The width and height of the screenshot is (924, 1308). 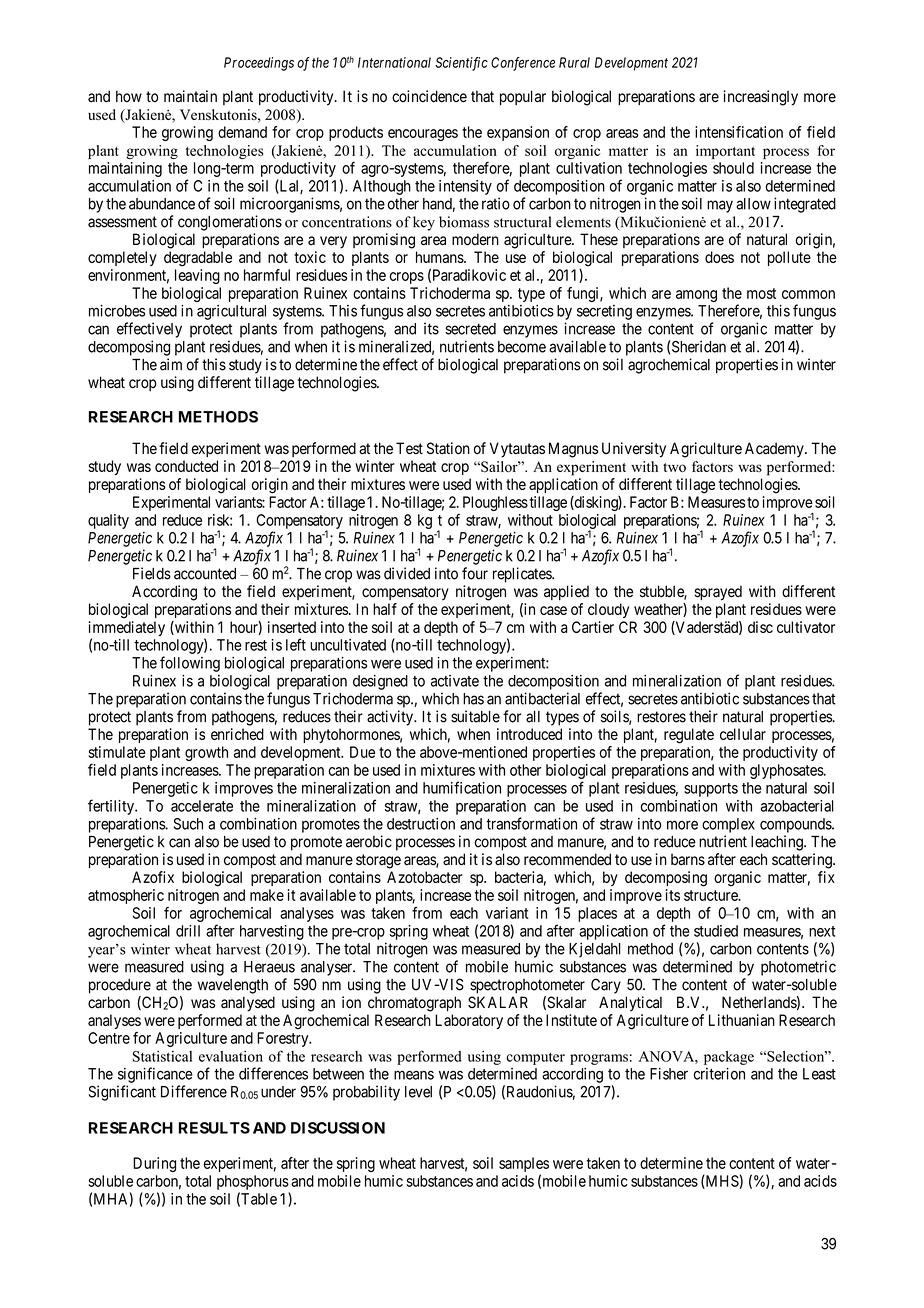 What do you see at coordinates (429, 96) in the screenshot?
I see `coincidence` at bounding box center [429, 96].
